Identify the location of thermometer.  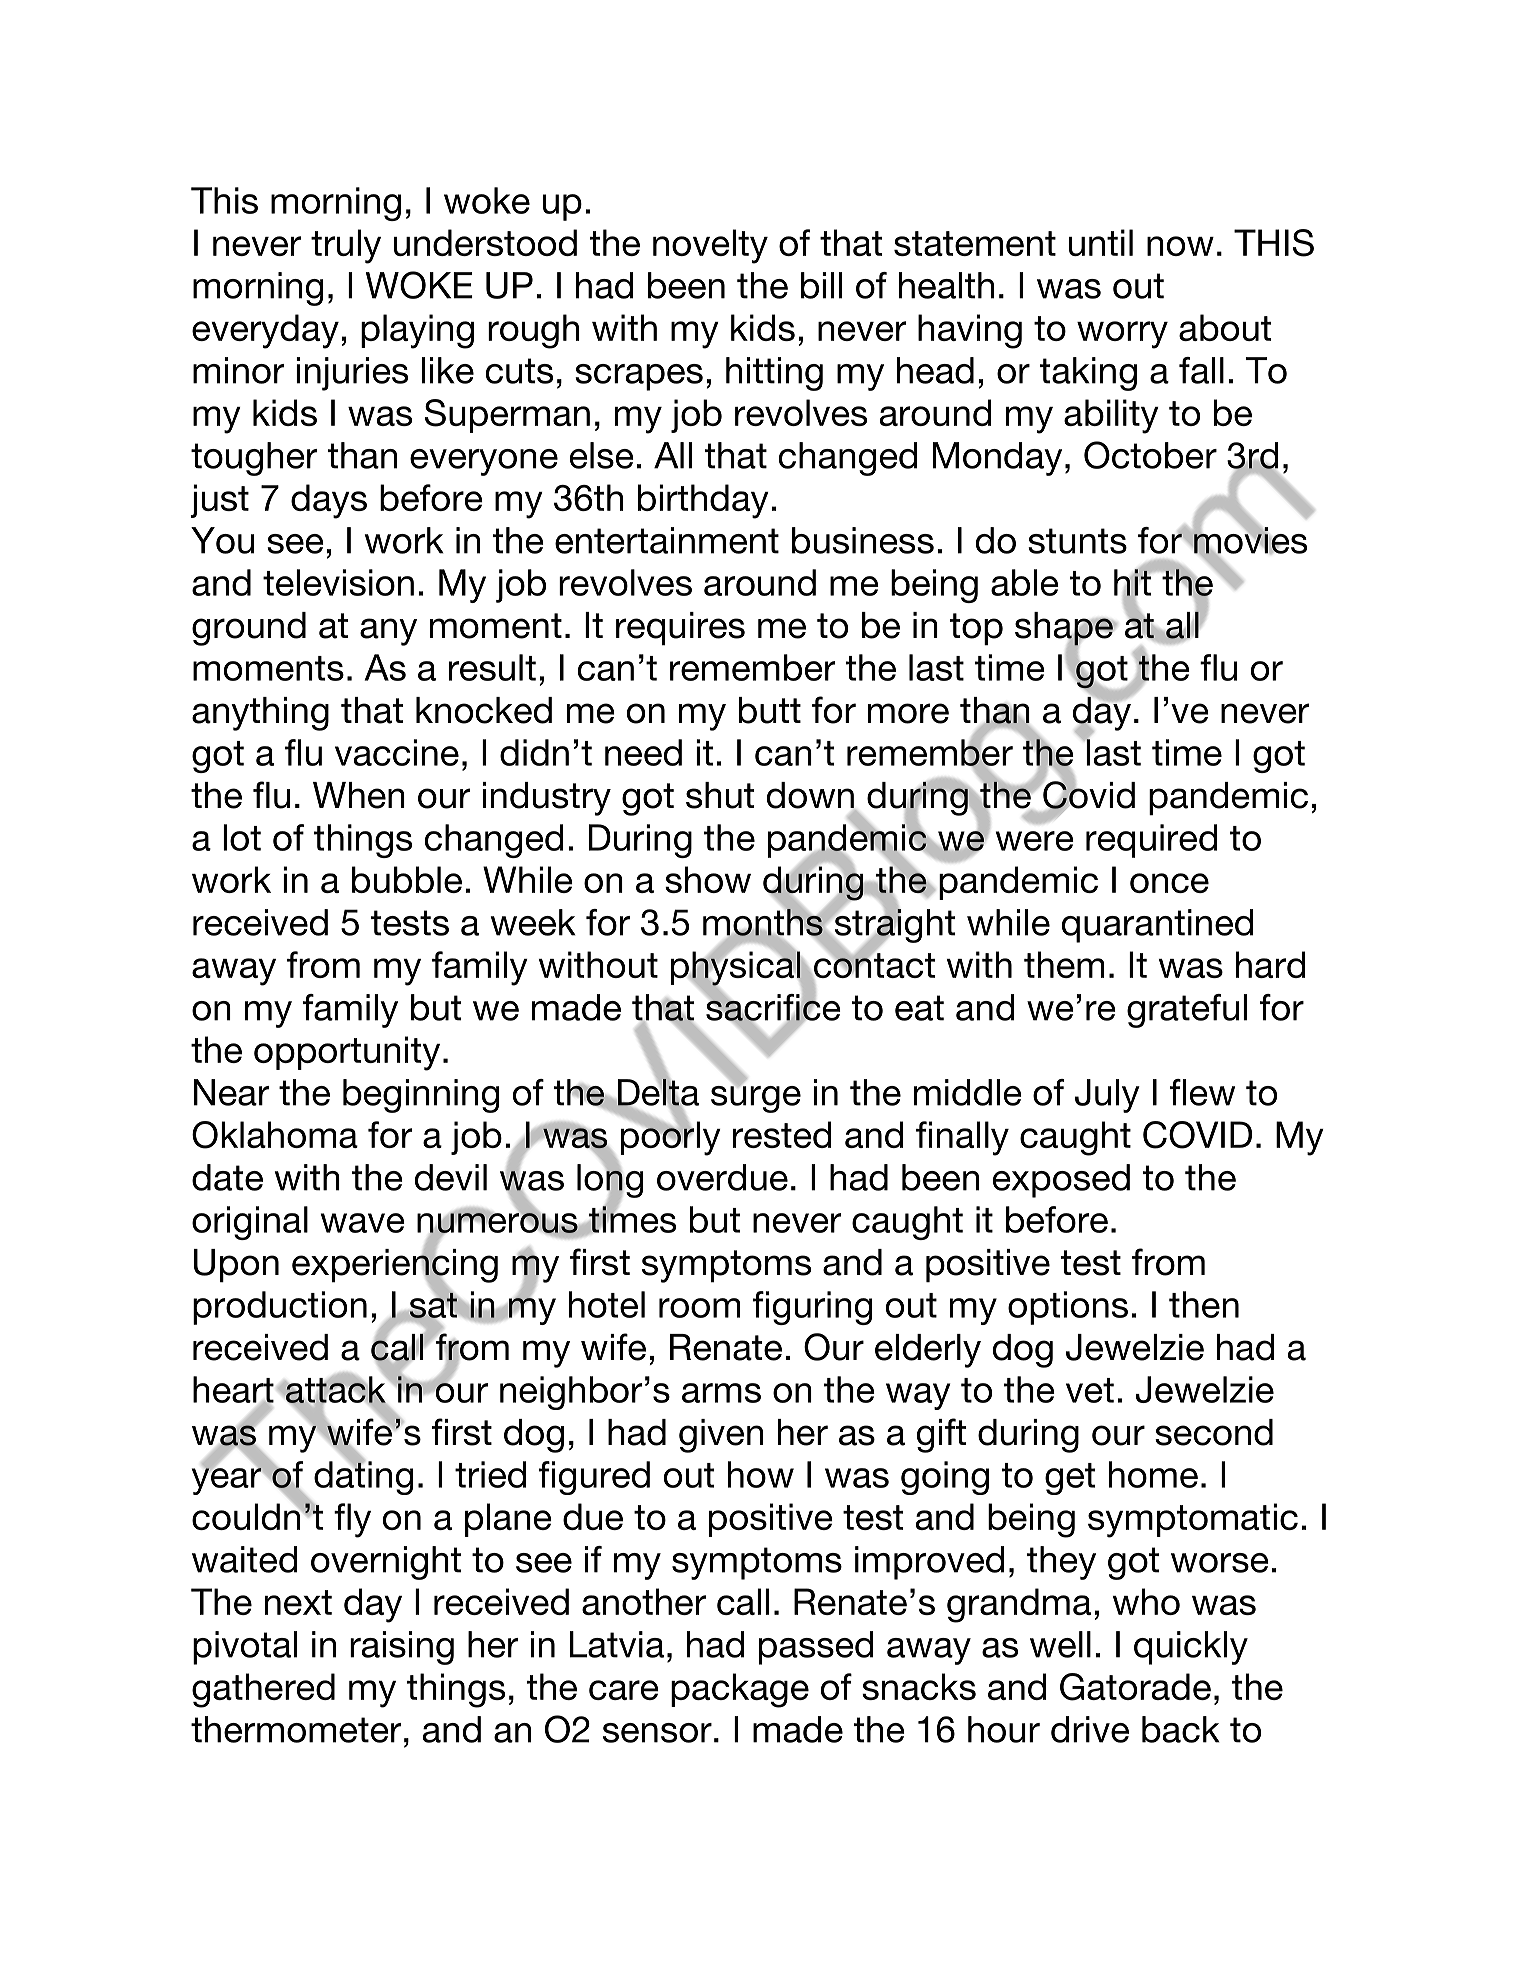
(296, 1729).
